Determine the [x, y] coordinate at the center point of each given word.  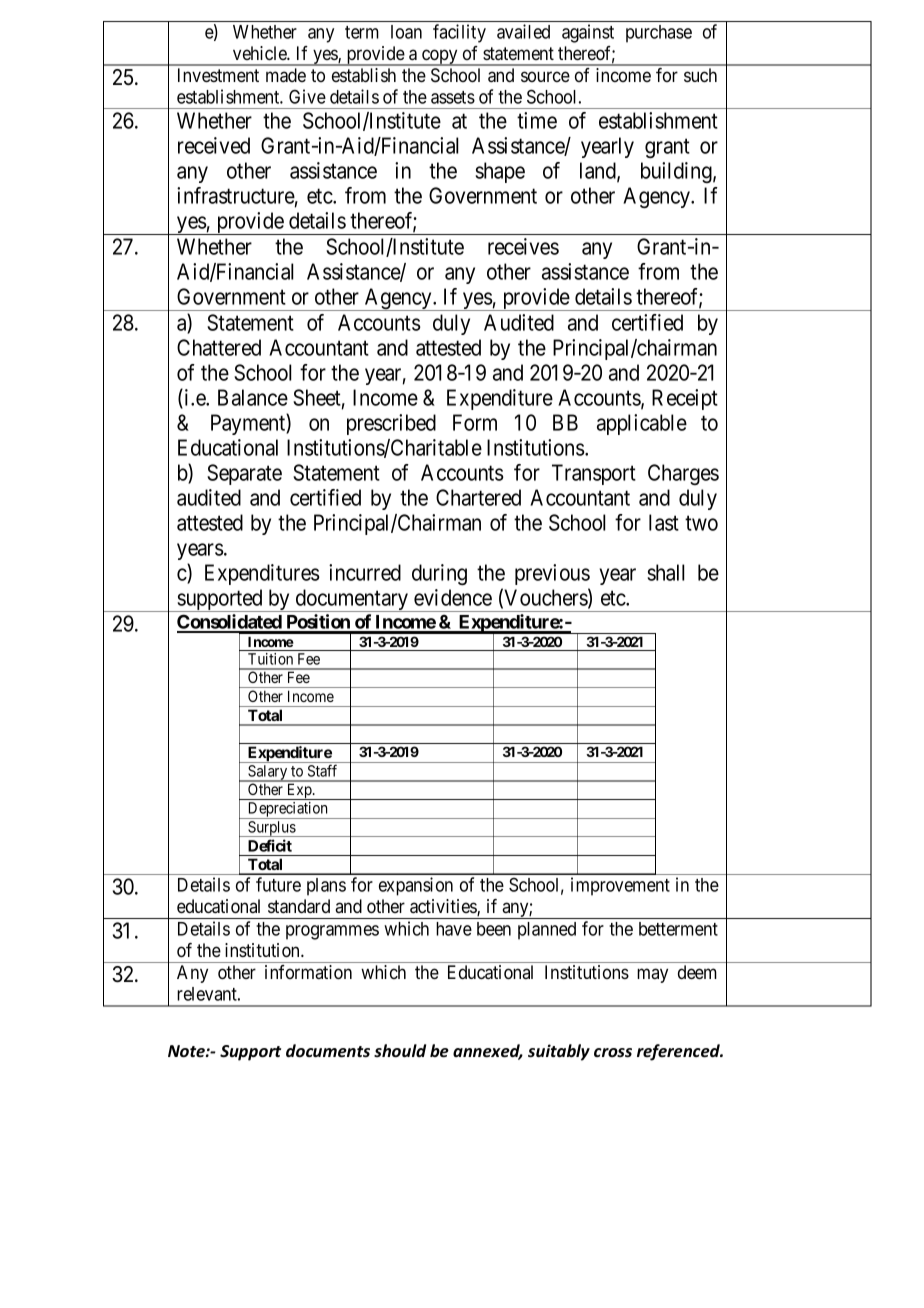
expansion [416, 886]
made [286, 75]
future [278, 884]
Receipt [685, 399]
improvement [620, 886]
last [664, 522]
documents [328, 1051]
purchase [659, 34]
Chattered [219, 347]
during [439, 574]
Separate [244, 474]
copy [440, 57]
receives [523, 246]
